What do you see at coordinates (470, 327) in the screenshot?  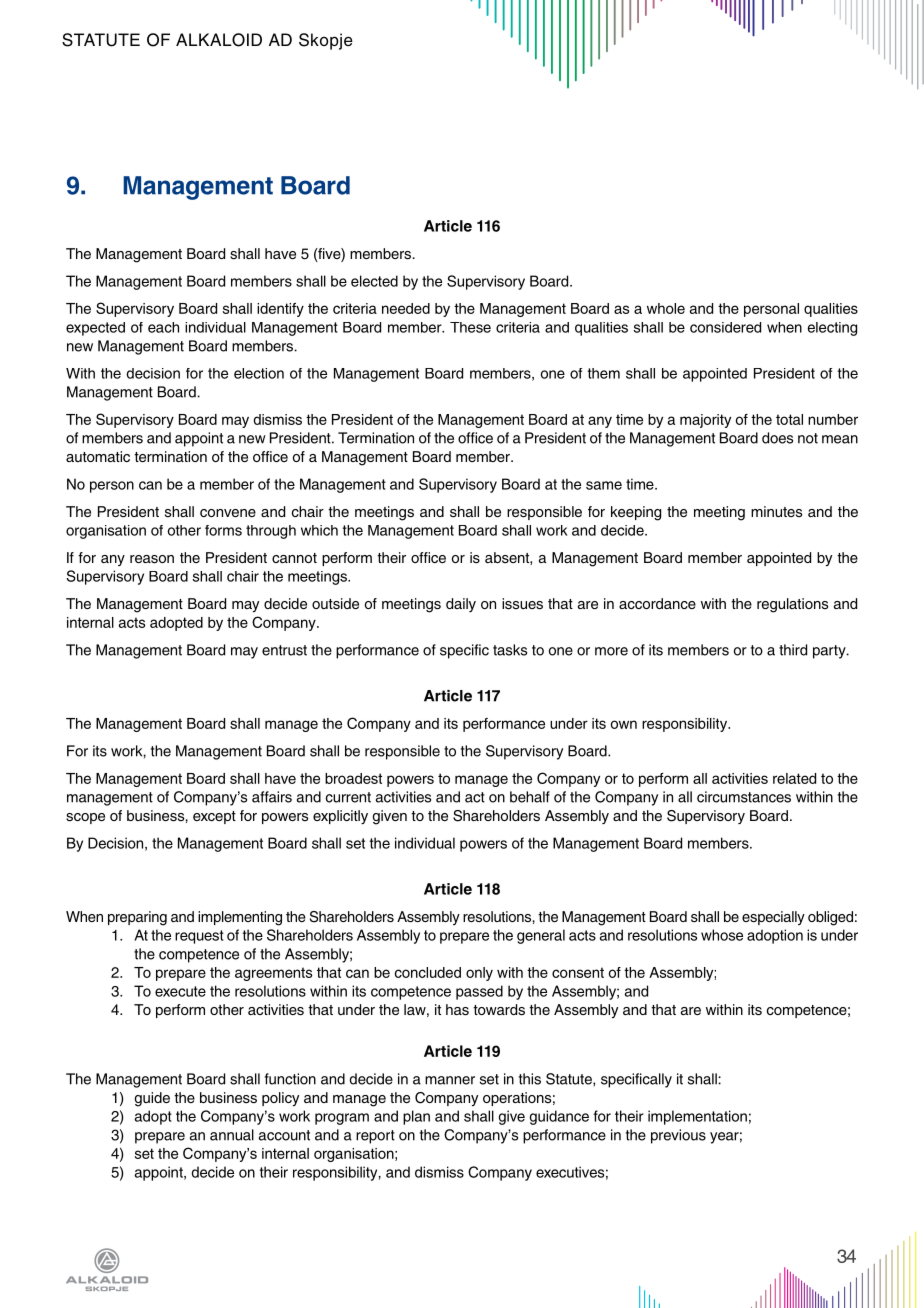 I see `These` at bounding box center [470, 327].
